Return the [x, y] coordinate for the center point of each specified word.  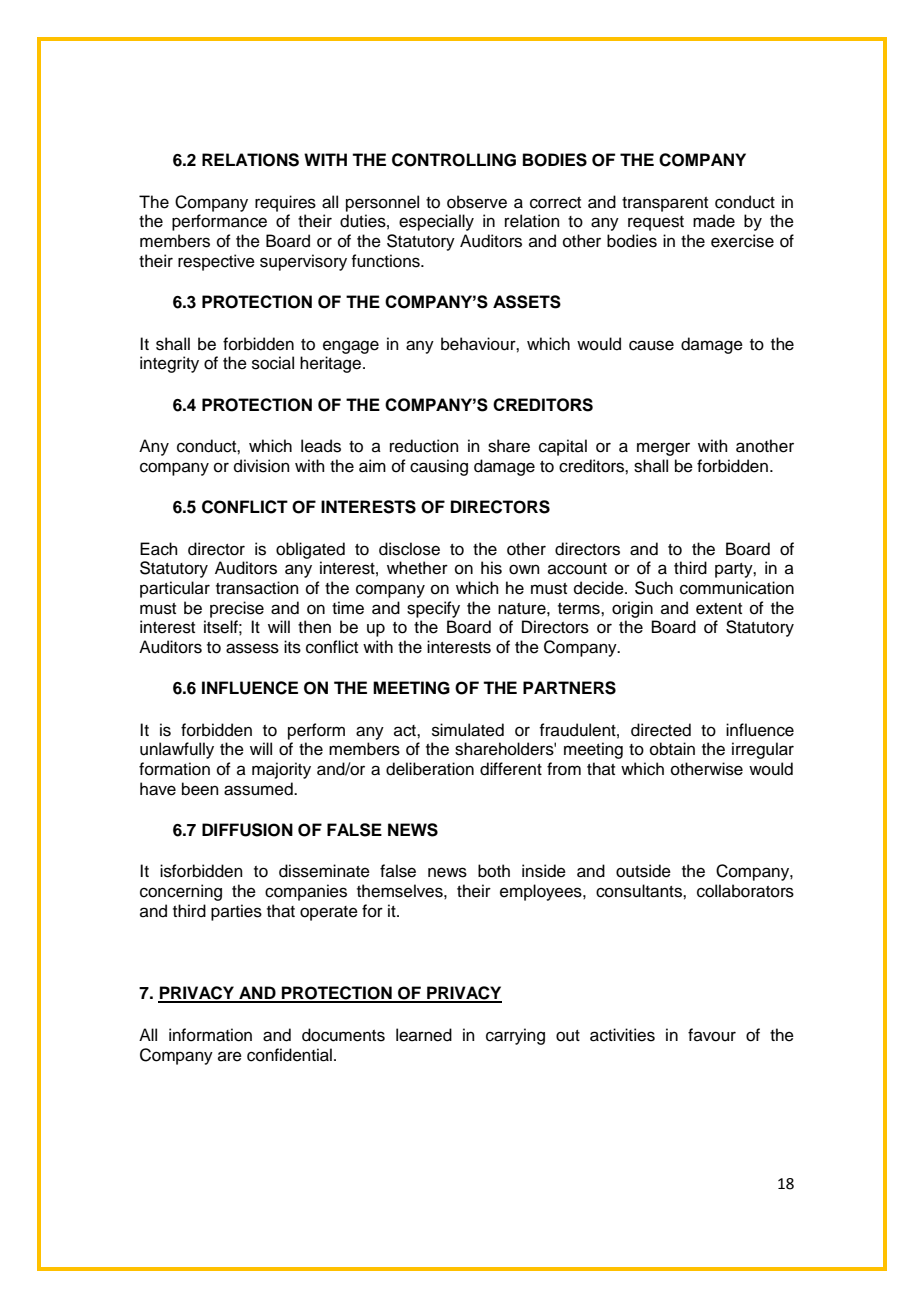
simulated [468, 730]
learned [424, 1035]
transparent [665, 204]
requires [285, 203]
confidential [289, 1055]
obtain [672, 749]
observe [477, 202]
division [262, 466]
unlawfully [177, 750]
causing [439, 467]
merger [663, 449]
